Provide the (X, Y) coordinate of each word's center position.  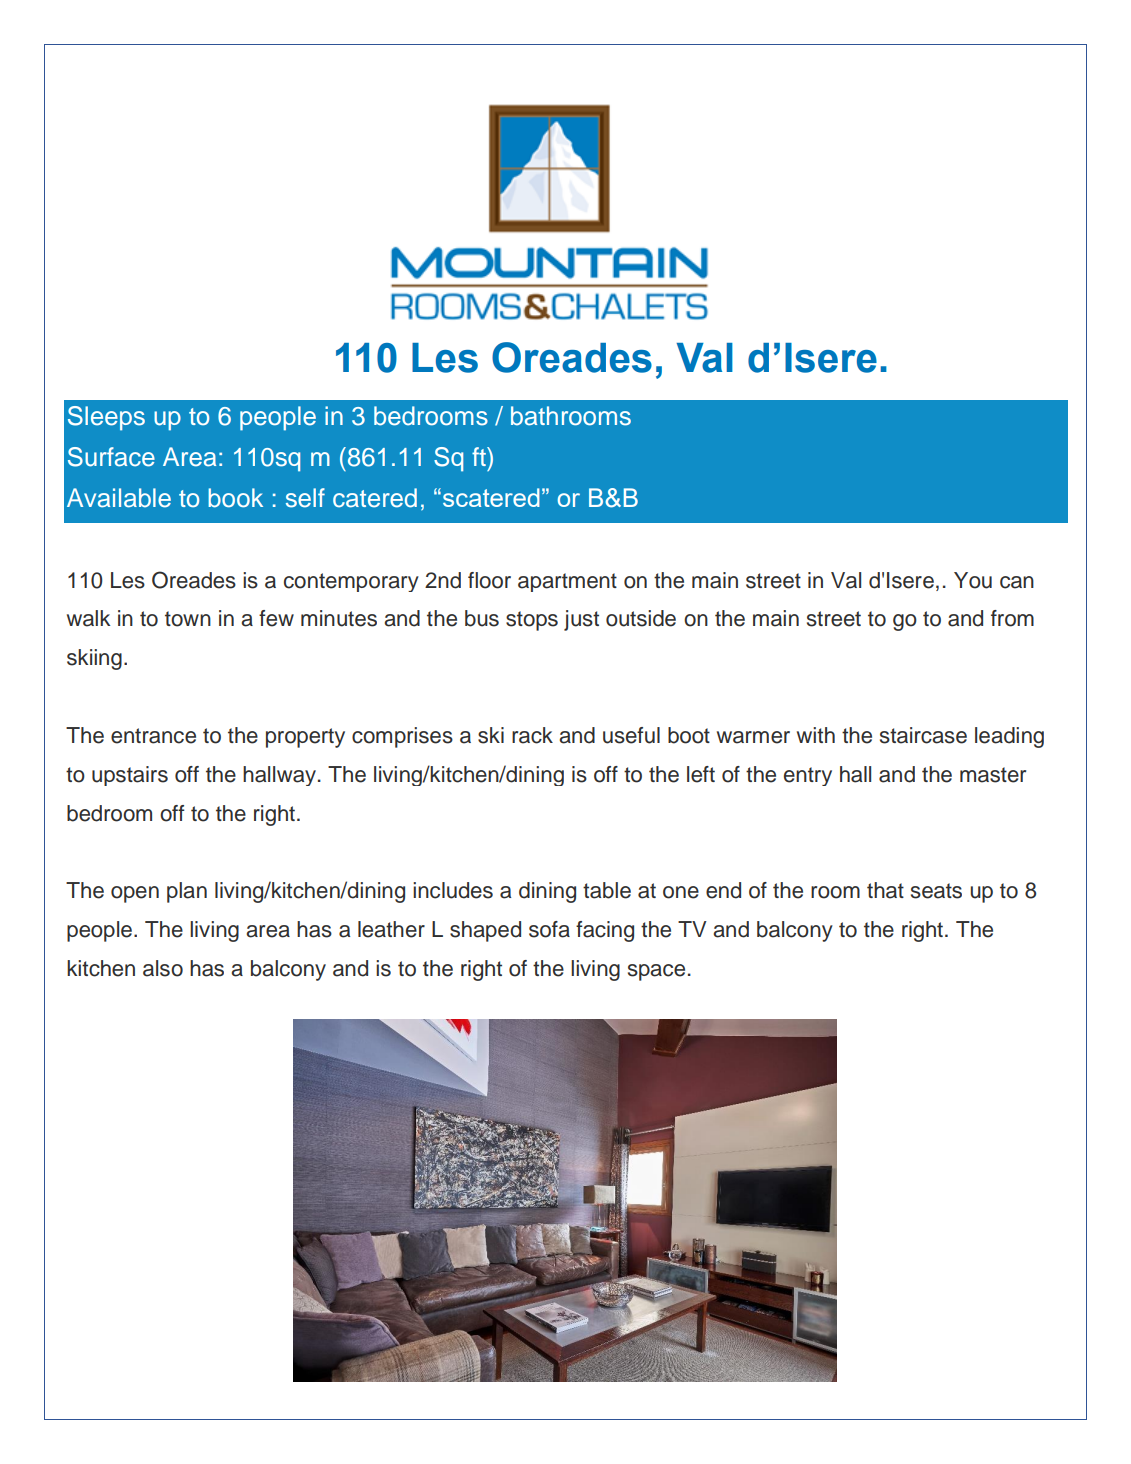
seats (936, 891)
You (973, 580)
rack (532, 735)
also (163, 968)
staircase (923, 735)
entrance (153, 736)
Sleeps (106, 418)
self (305, 498)
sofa (549, 929)
